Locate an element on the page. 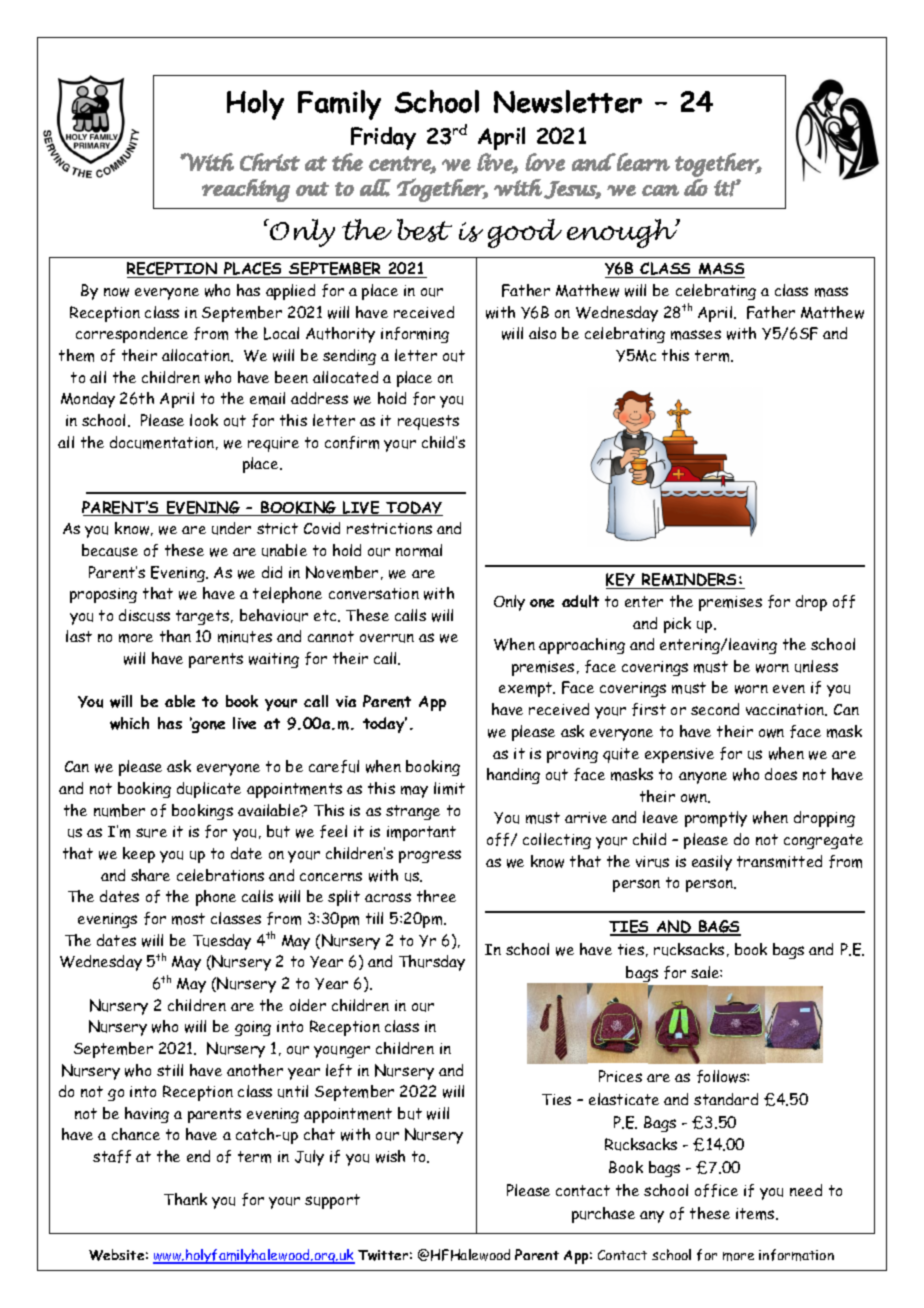 The width and height of the page is (924, 1308). items is located at coordinates (756, 1214).
